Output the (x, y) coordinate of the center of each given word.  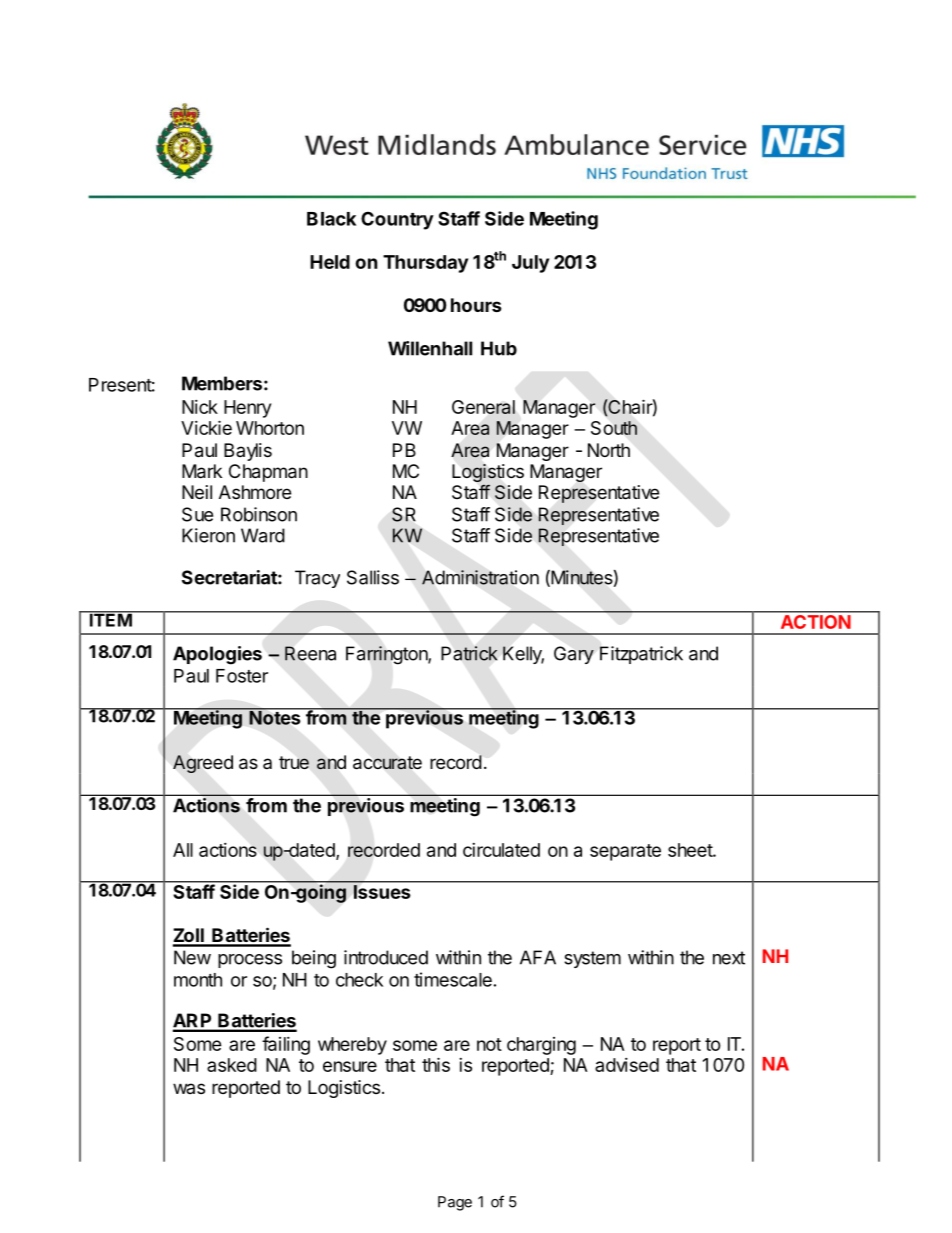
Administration (480, 577)
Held (330, 262)
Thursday (425, 264)
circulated (501, 850)
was (189, 1088)
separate (625, 852)
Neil (197, 492)
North (609, 450)
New (192, 957)
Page (455, 1203)
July (530, 264)
